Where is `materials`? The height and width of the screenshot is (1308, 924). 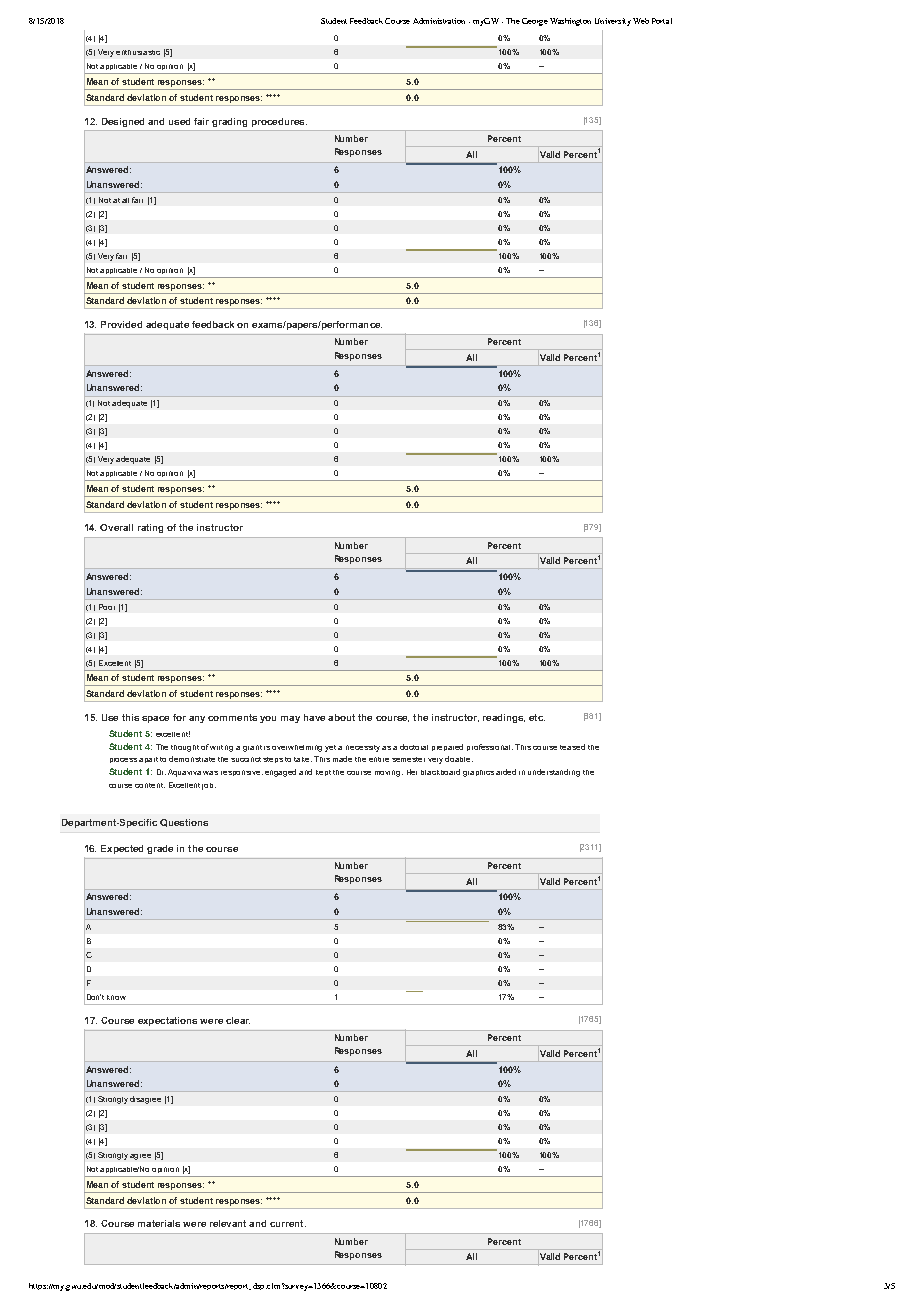 materials is located at coordinates (159, 1223).
